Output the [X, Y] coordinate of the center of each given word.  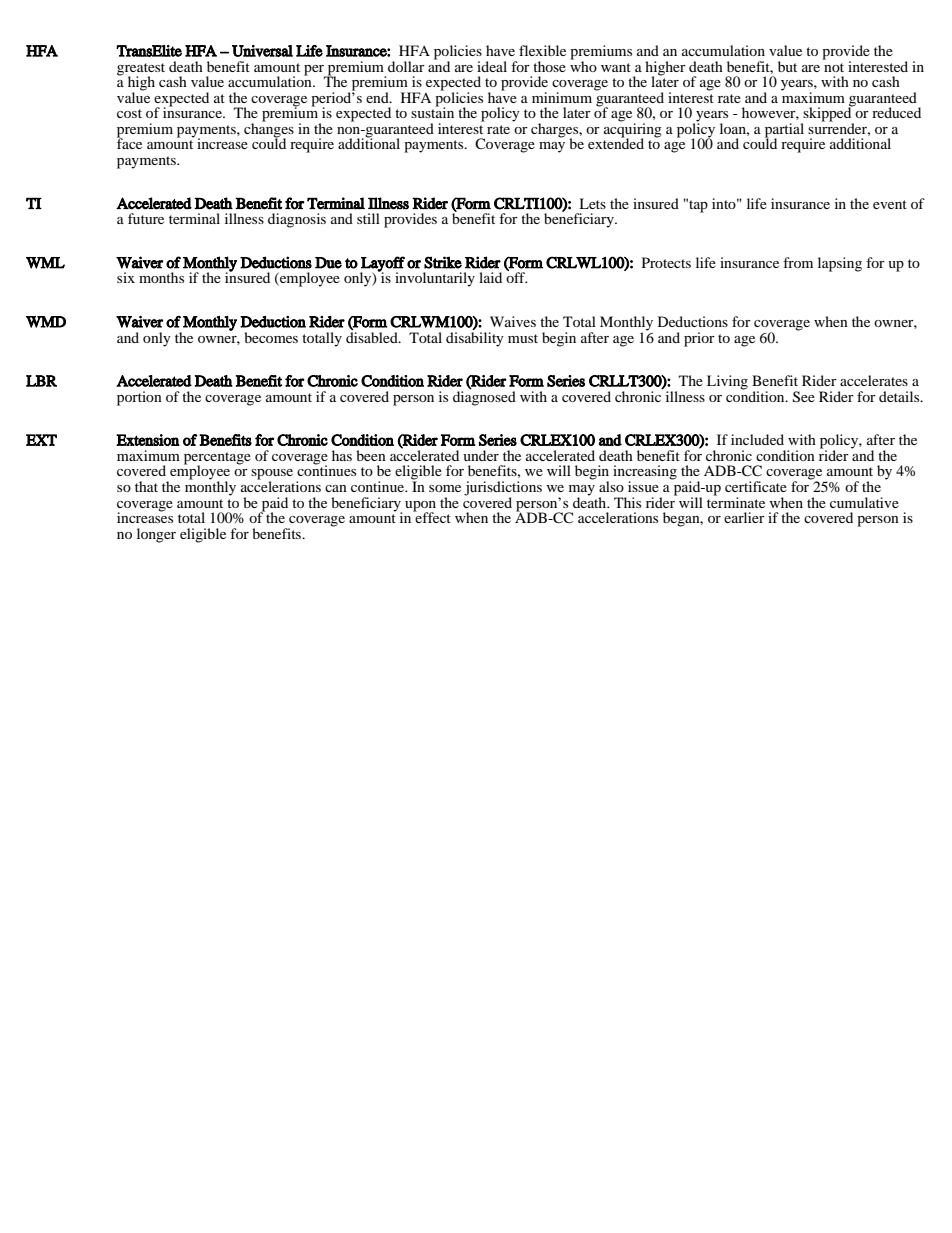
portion [139, 398]
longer [156, 535]
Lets [592, 203]
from [798, 262]
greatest [141, 70]
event [890, 204]
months [161, 277]
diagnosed [484, 397]
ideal [492, 66]
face [129, 142]
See [804, 397]
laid [490, 277]
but [787, 66]
